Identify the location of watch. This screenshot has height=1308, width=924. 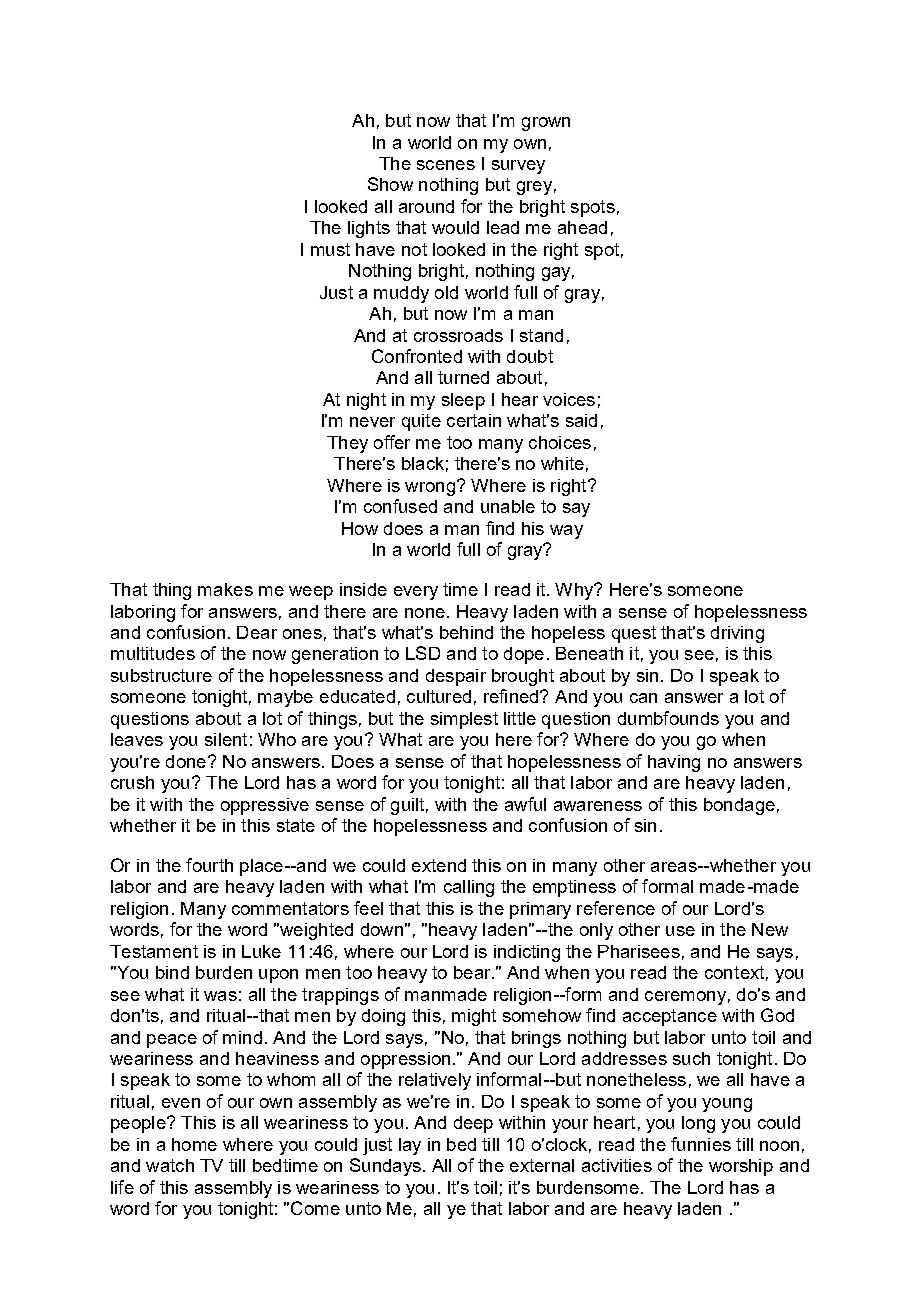
(170, 1165).
